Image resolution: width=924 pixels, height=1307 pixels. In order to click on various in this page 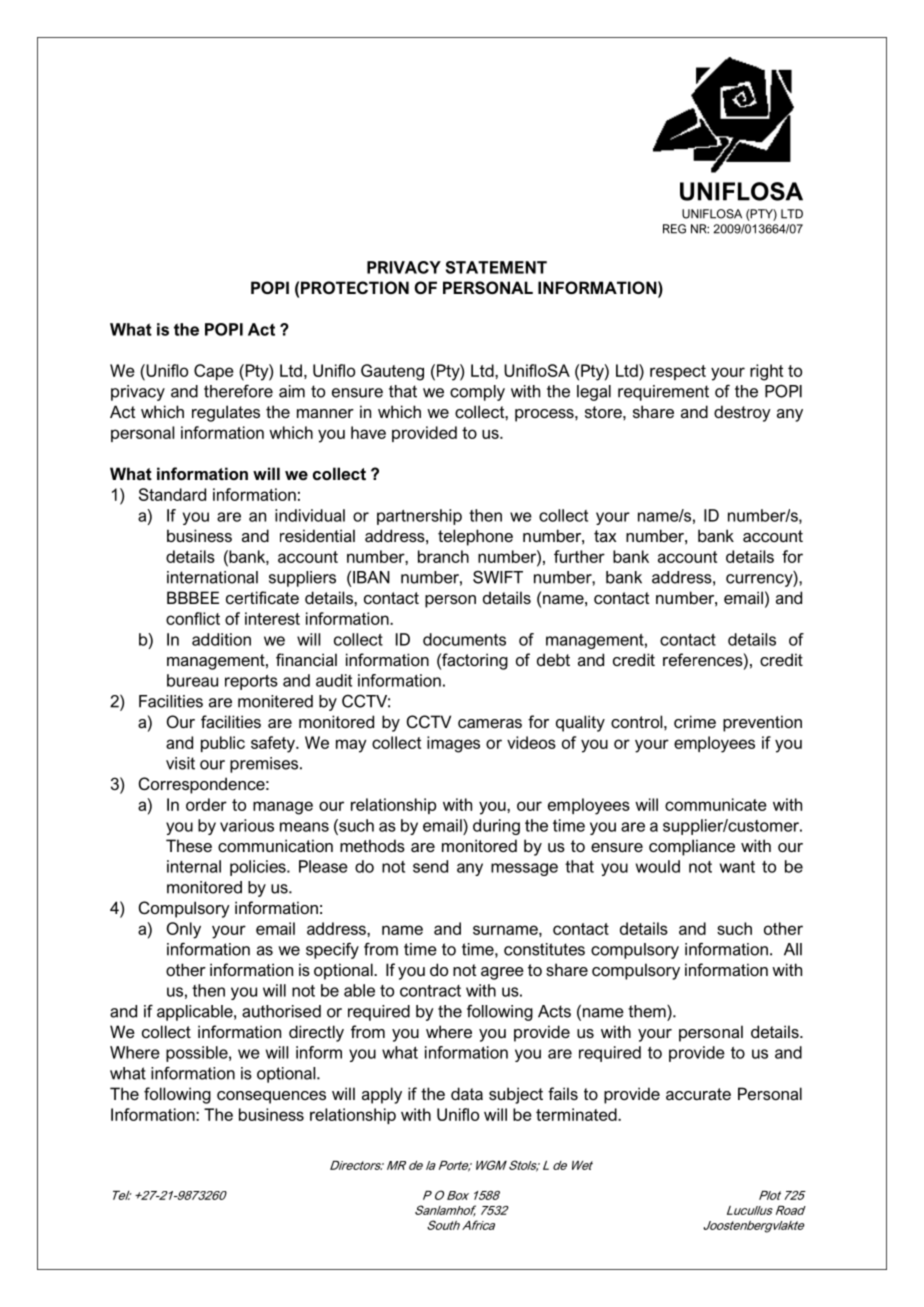, I will do `click(247, 825)`.
